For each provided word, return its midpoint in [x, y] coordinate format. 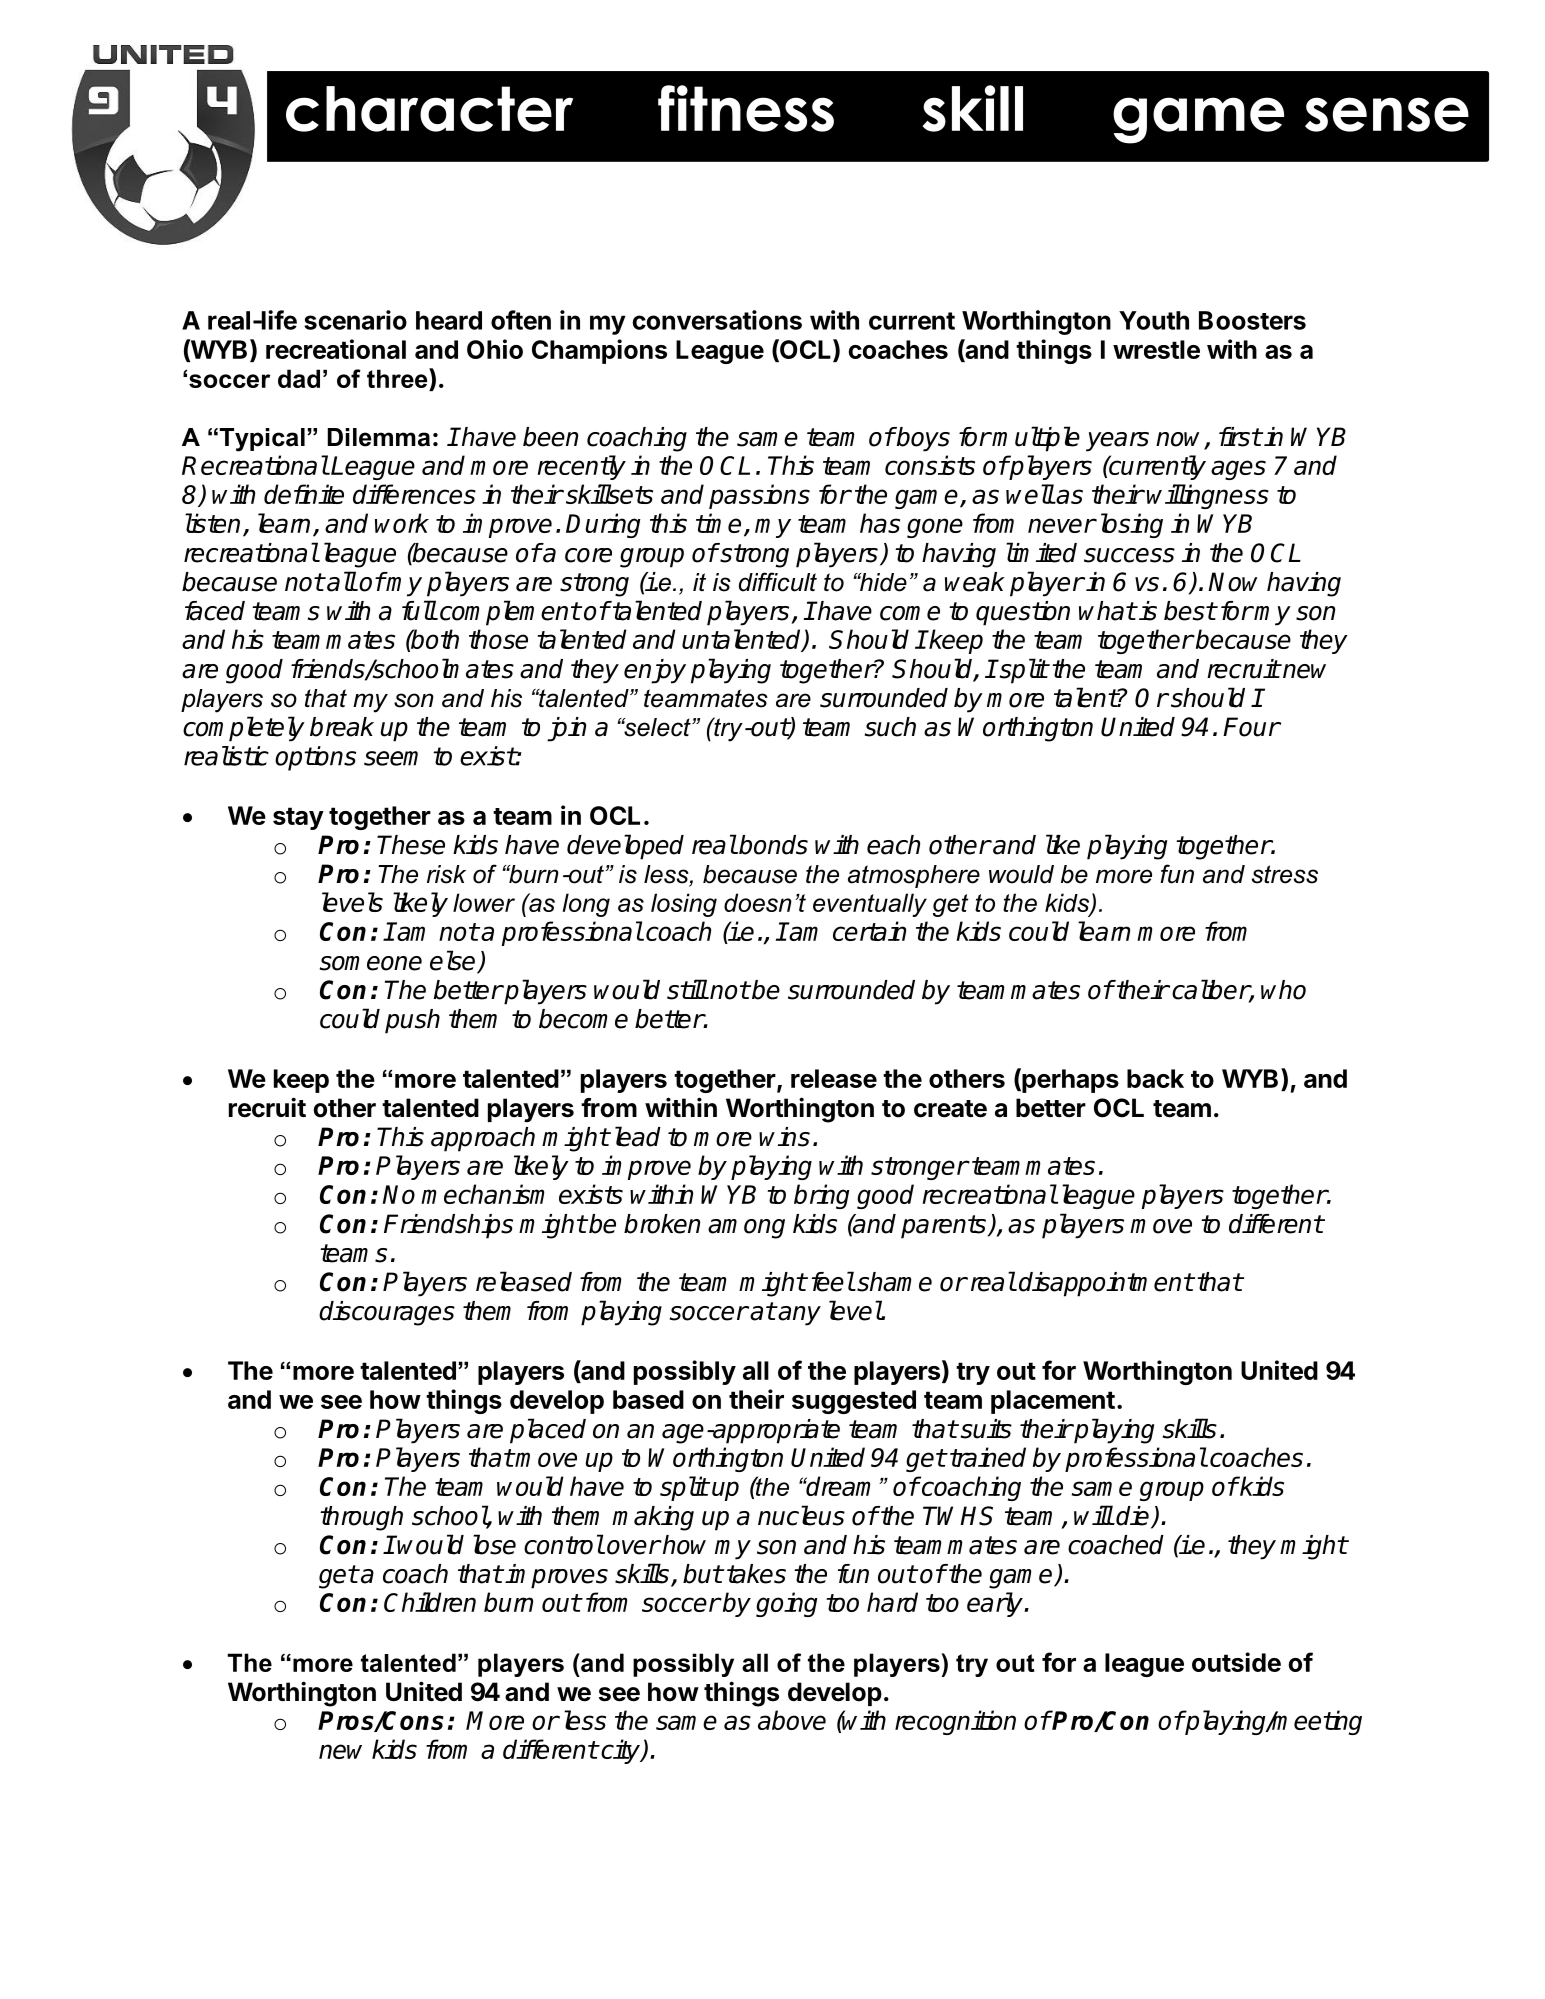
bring [822, 1196]
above [792, 1720]
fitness [746, 108]
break [342, 727]
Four [1251, 727]
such [890, 727]
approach [483, 1139]
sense [1387, 114]
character [429, 109]
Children [430, 1602]
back [1155, 1078]
